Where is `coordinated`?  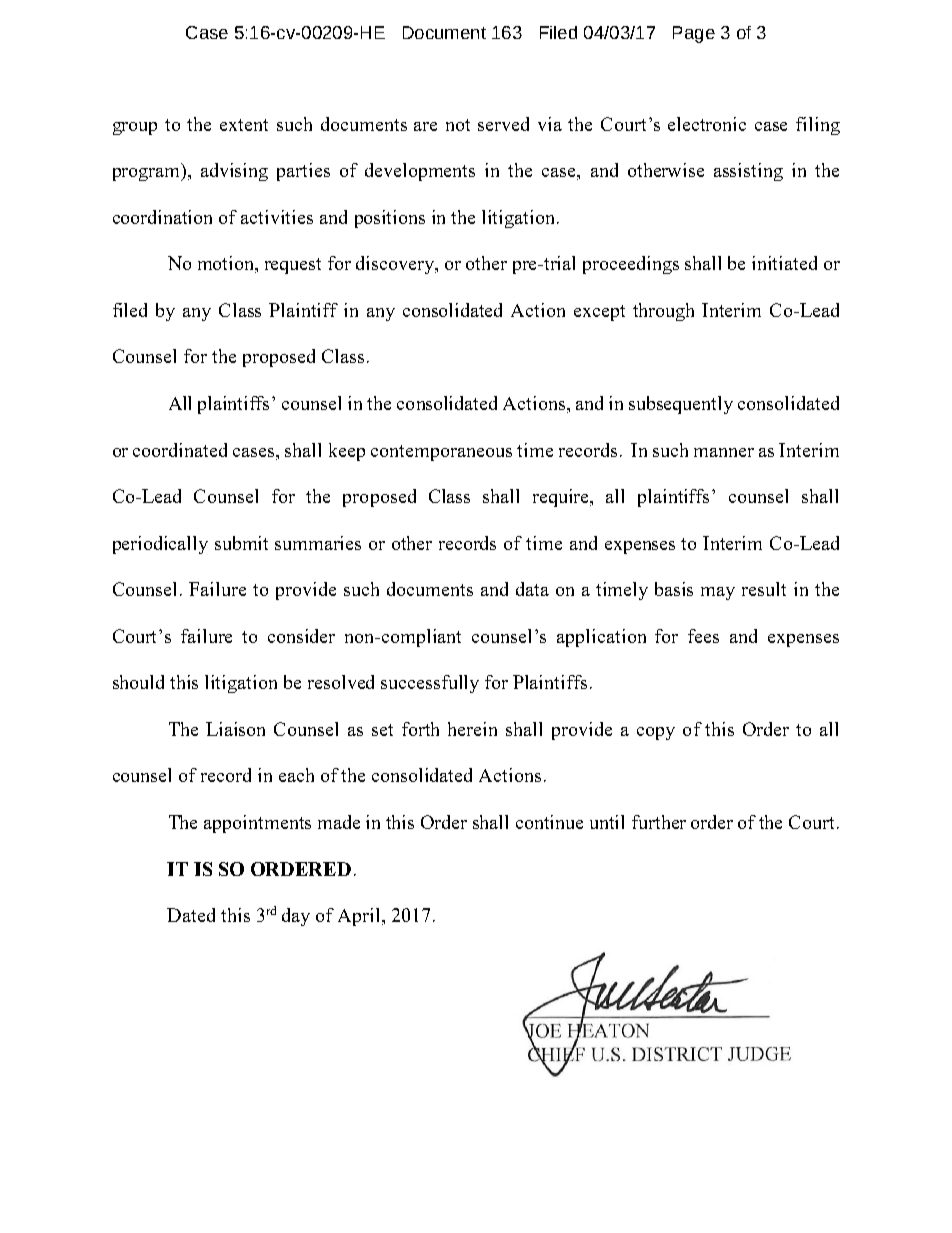 coordinated is located at coordinates (180, 450).
